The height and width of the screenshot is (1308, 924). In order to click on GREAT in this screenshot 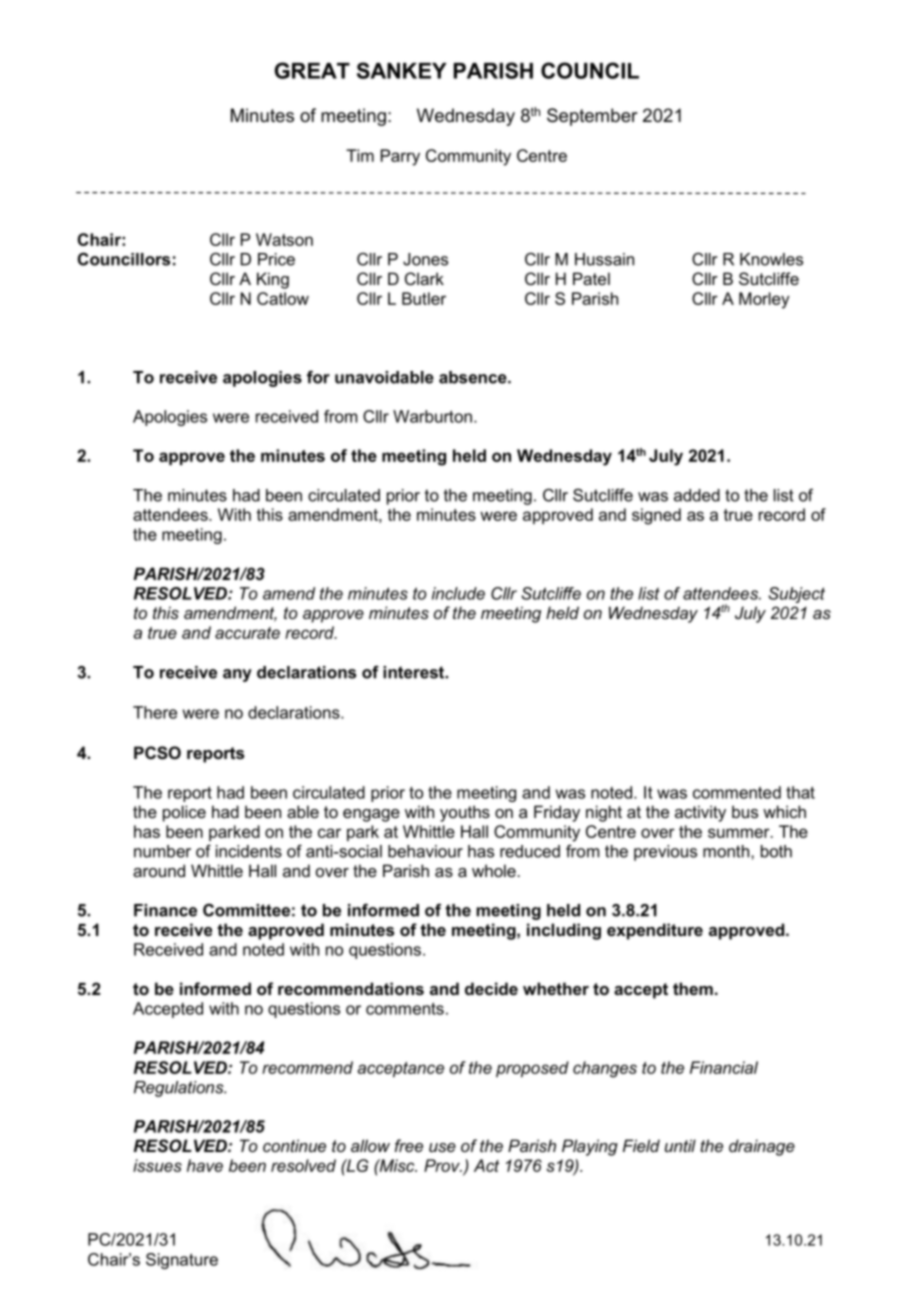, I will do `click(312, 70)`.
